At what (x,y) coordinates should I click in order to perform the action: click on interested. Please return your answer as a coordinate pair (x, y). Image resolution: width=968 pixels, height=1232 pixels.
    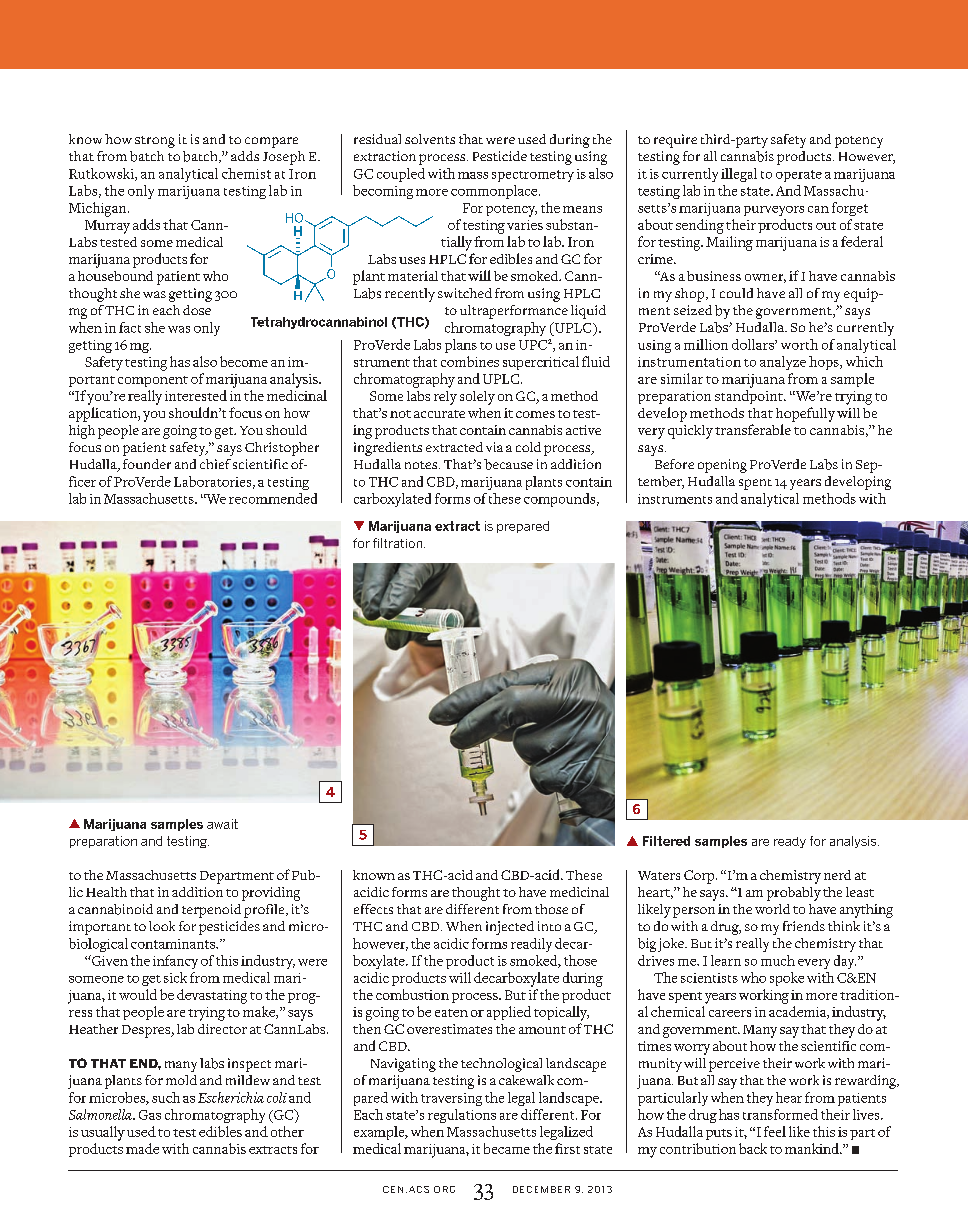
    Looking at the image, I should click on (196, 395).
